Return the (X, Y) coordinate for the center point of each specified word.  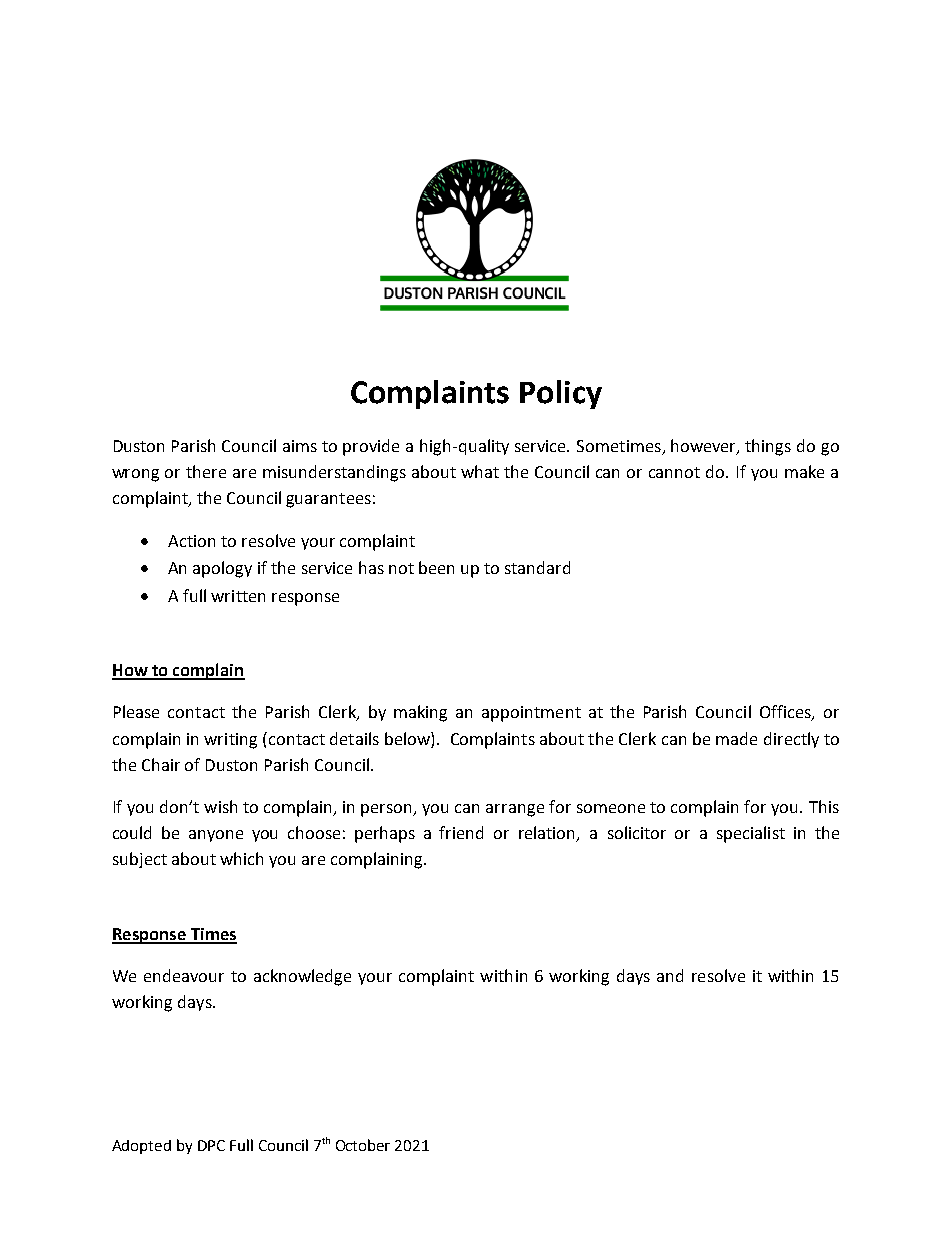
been (436, 567)
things (768, 447)
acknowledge (302, 977)
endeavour (184, 975)
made (736, 738)
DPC (211, 1145)
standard (537, 567)
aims (300, 446)
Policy (561, 394)
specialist (751, 834)
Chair (161, 764)
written (238, 596)
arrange (515, 810)
